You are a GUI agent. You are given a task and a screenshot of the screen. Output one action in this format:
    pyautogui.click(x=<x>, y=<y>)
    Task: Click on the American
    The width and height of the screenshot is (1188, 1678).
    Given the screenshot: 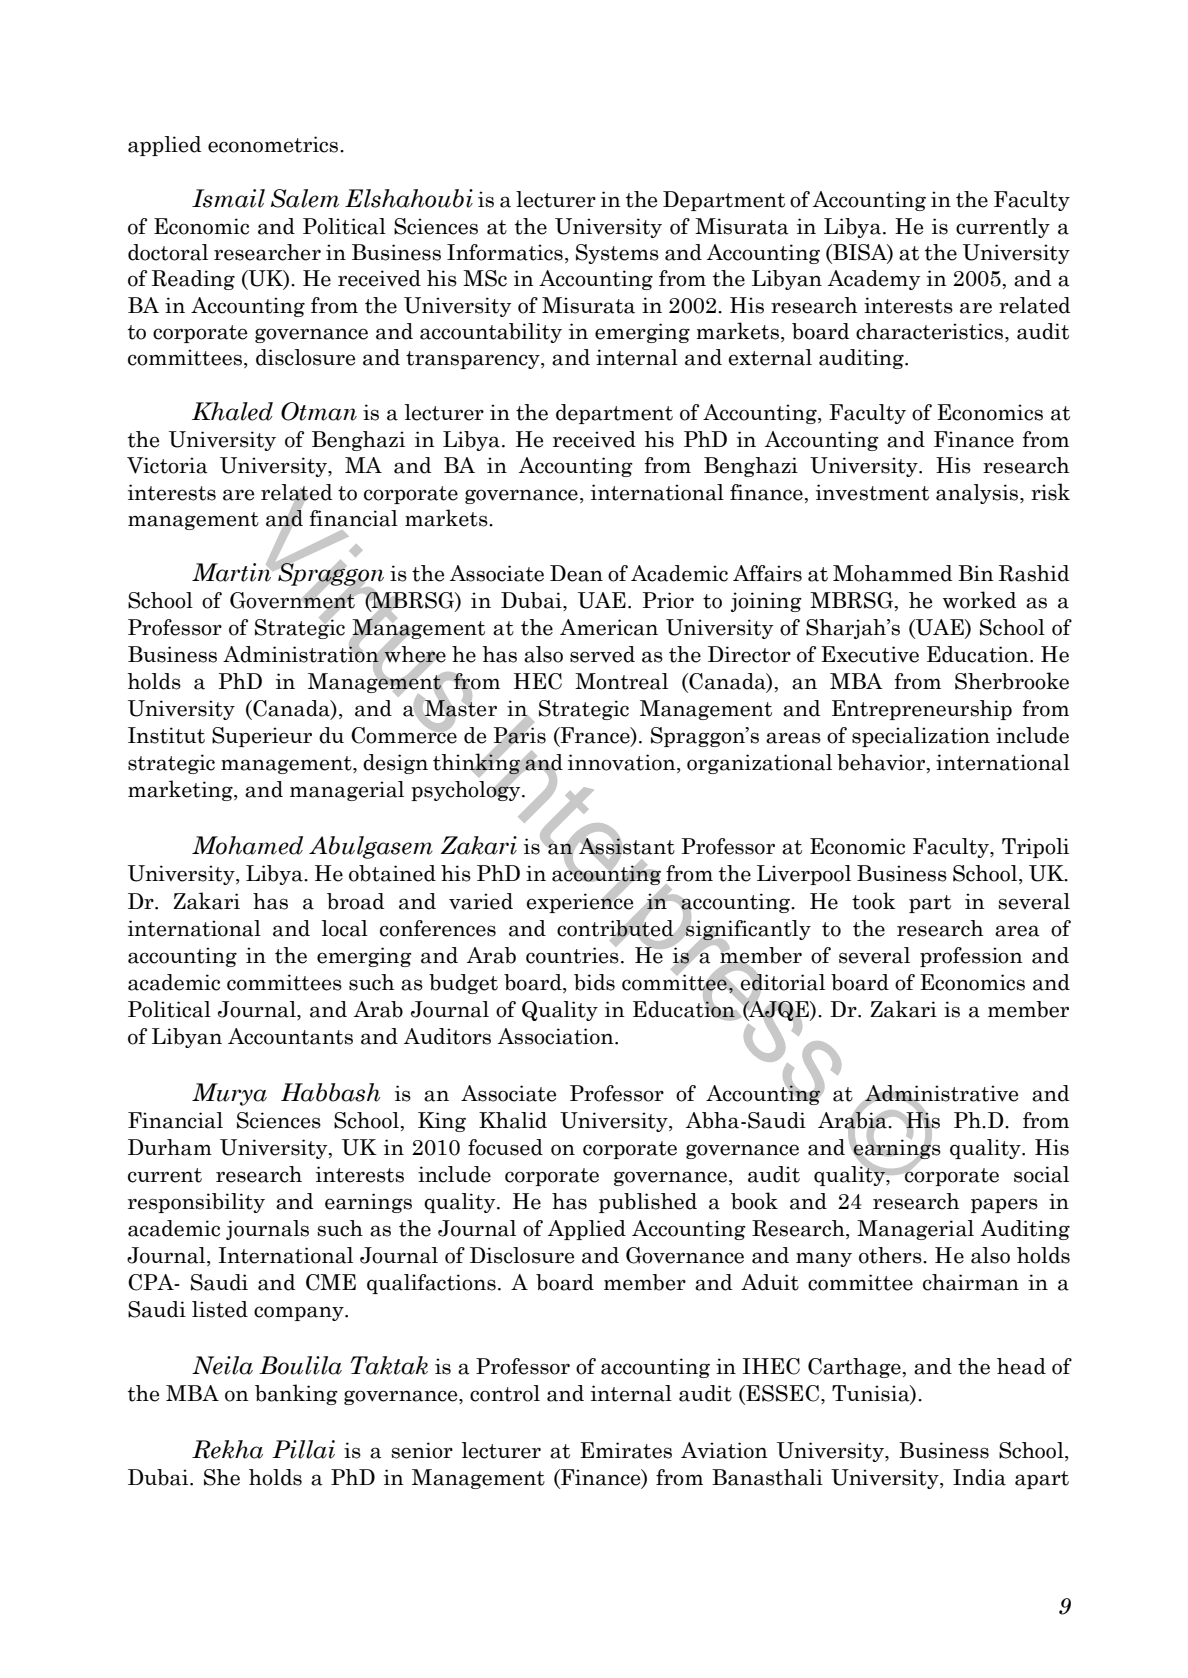 What is the action you would take?
    pyautogui.click(x=609, y=627)
